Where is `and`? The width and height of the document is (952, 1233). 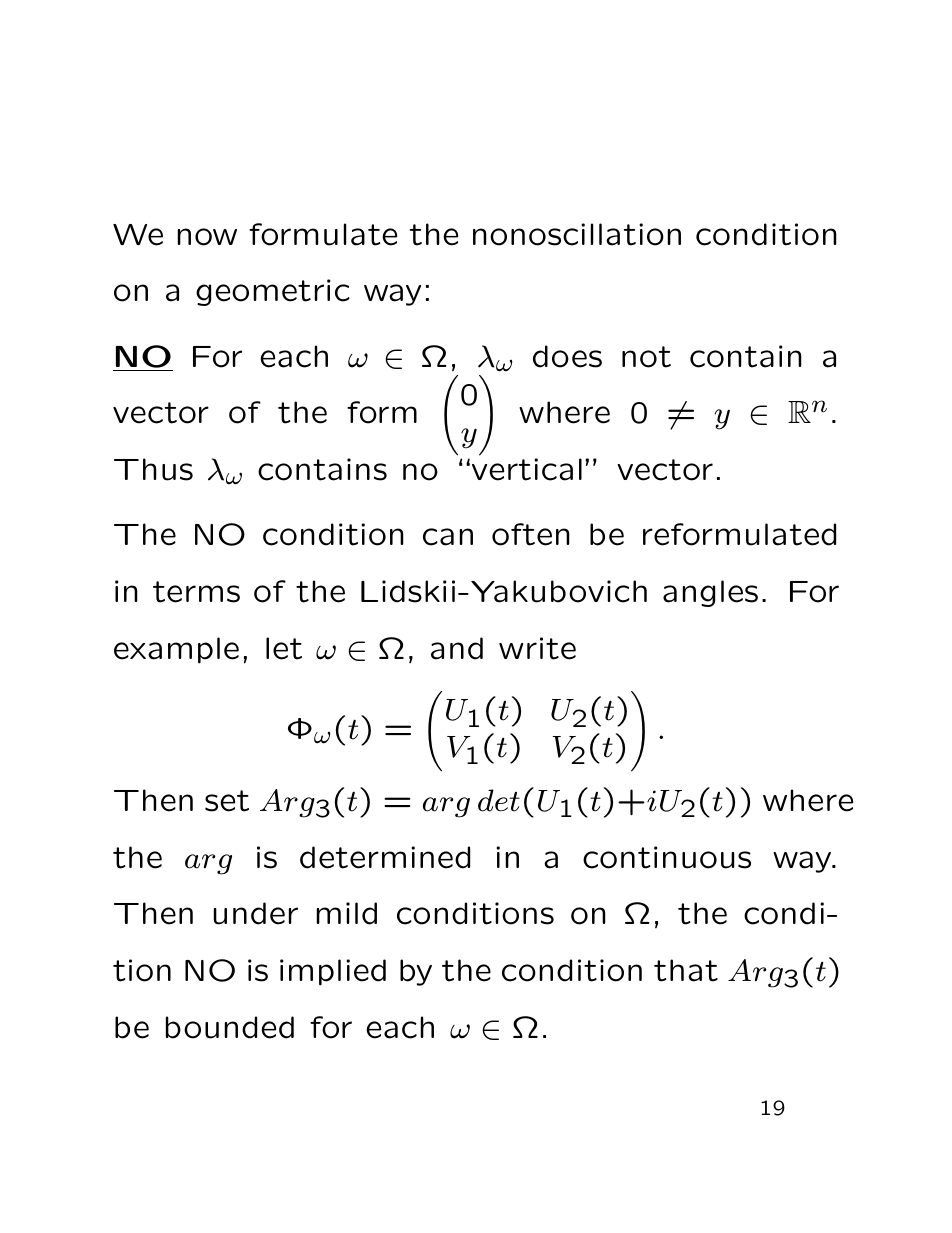
and is located at coordinates (457, 648).
